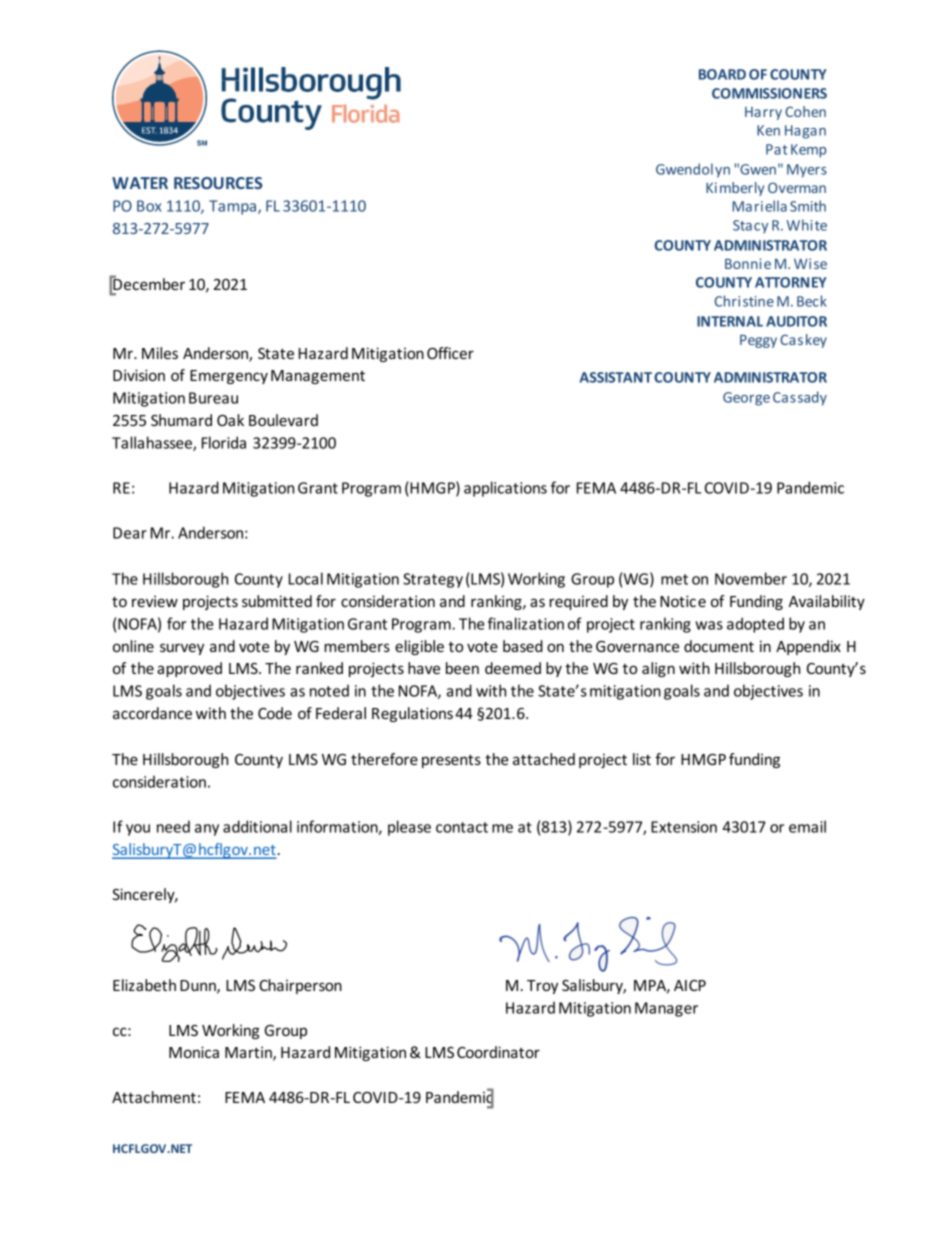  What do you see at coordinates (194, 1052) in the screenshot?
I see `Monica` at bounding box center [194, 1052].
